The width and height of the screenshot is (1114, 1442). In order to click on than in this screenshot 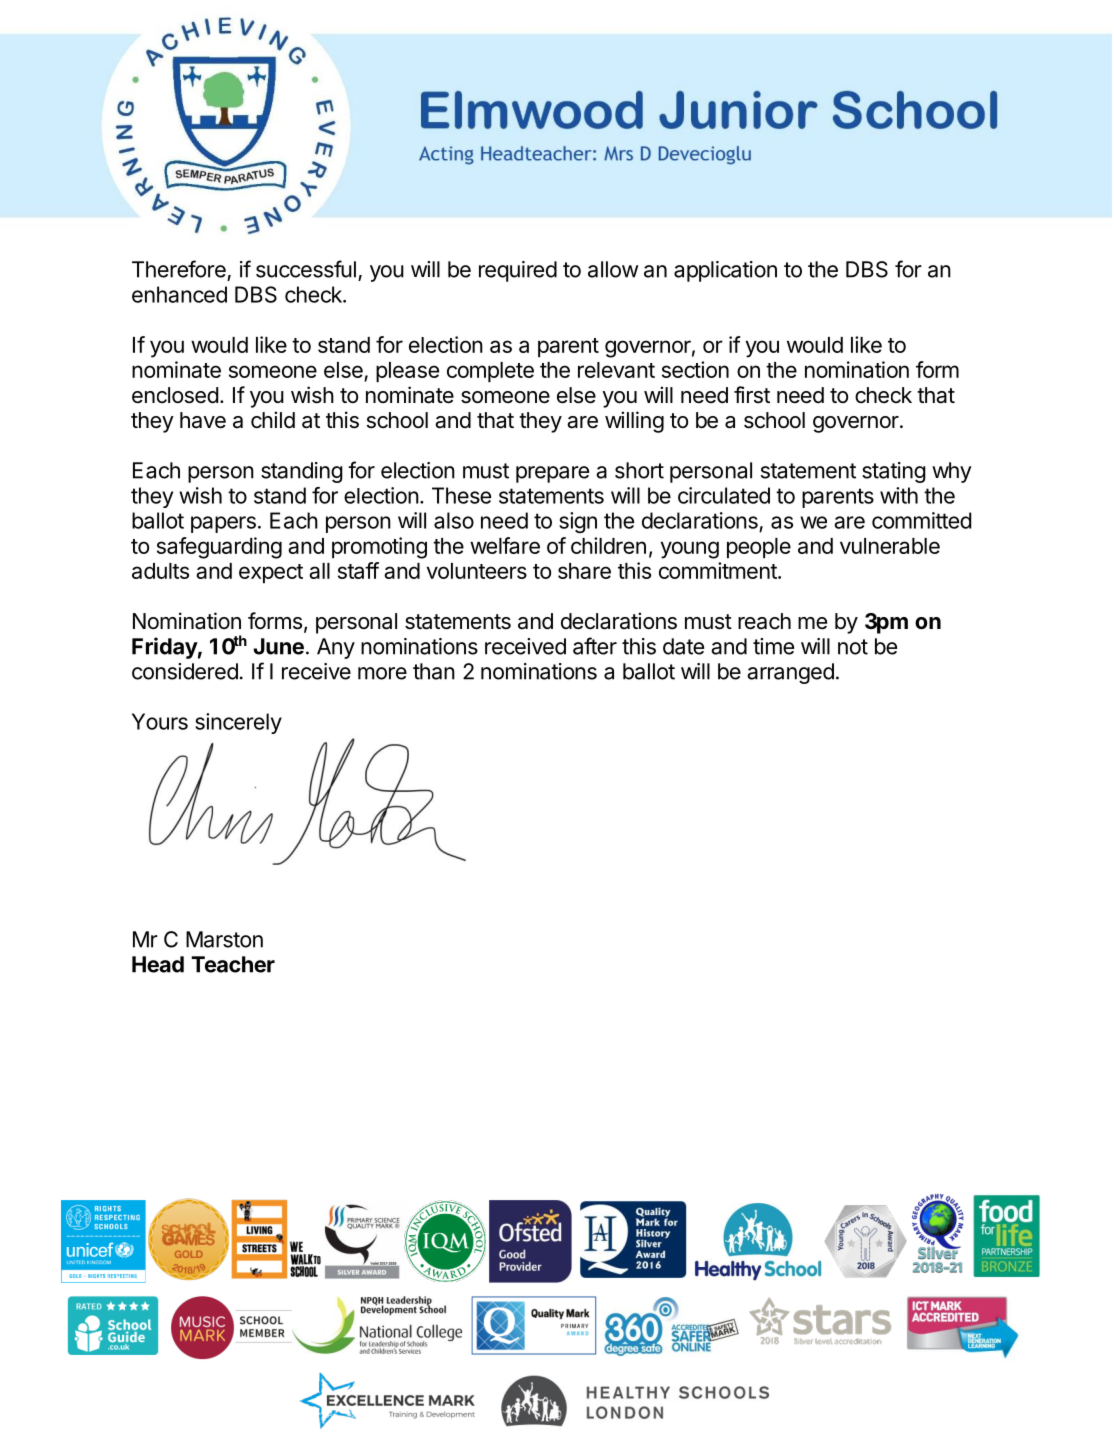, I will do `click(434, 671)`.
